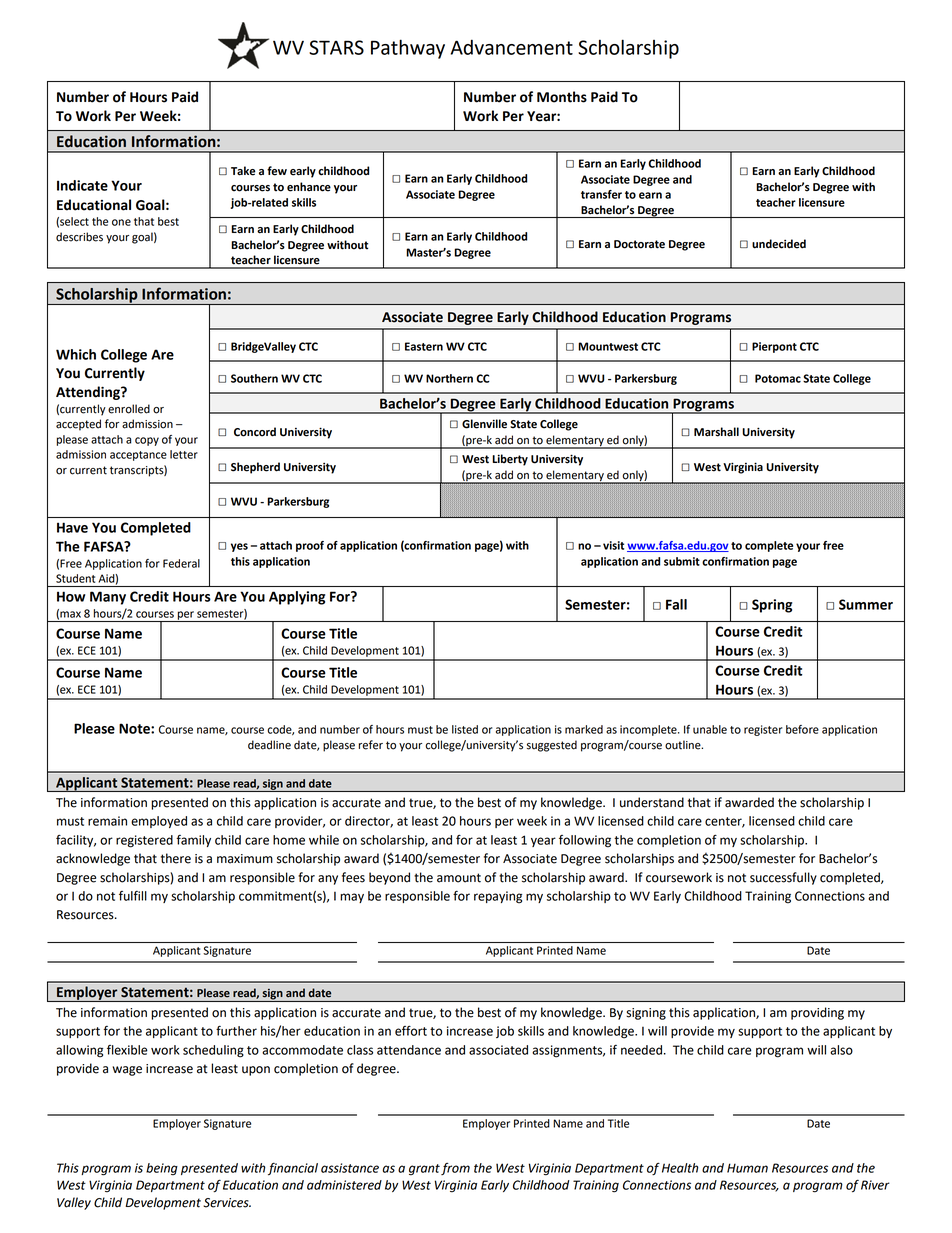 The height and width of the screenshot is (1233, 952). Describe the element at coordinates (424, 346) in the screenshot. I see `Eastern` at that location.
